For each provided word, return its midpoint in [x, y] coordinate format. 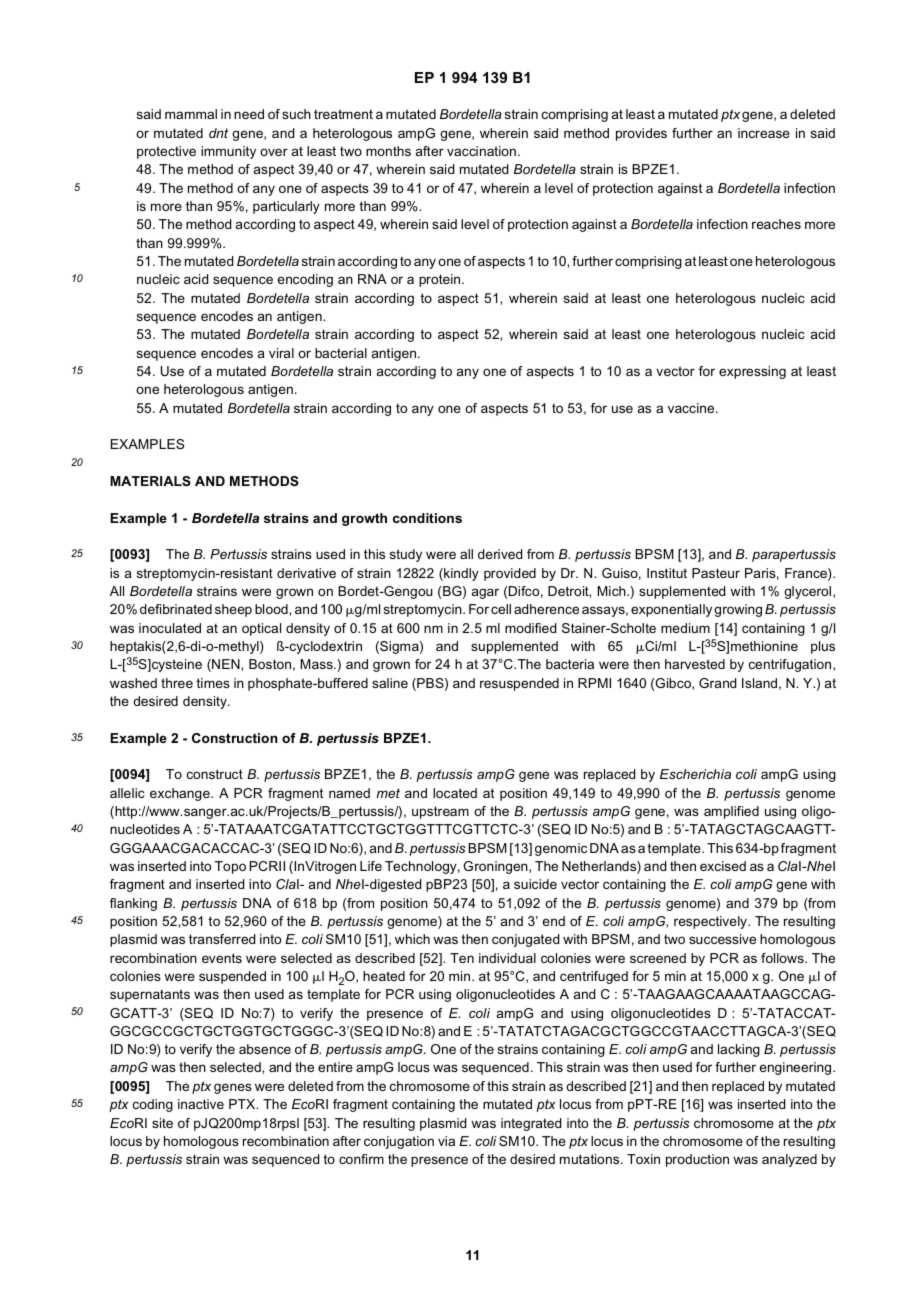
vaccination [481, 151]
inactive [201, 1104]
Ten [462, 958]
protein [441, 280]
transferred [222, 939]
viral [281, 353]
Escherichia [695, 774]
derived [500, 554]
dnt [218, 133]
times [213, 683]
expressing [752, 372]
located [455, 793]
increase [764, 133]
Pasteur [716, 573]
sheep [233, 610]
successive [722, 939]
